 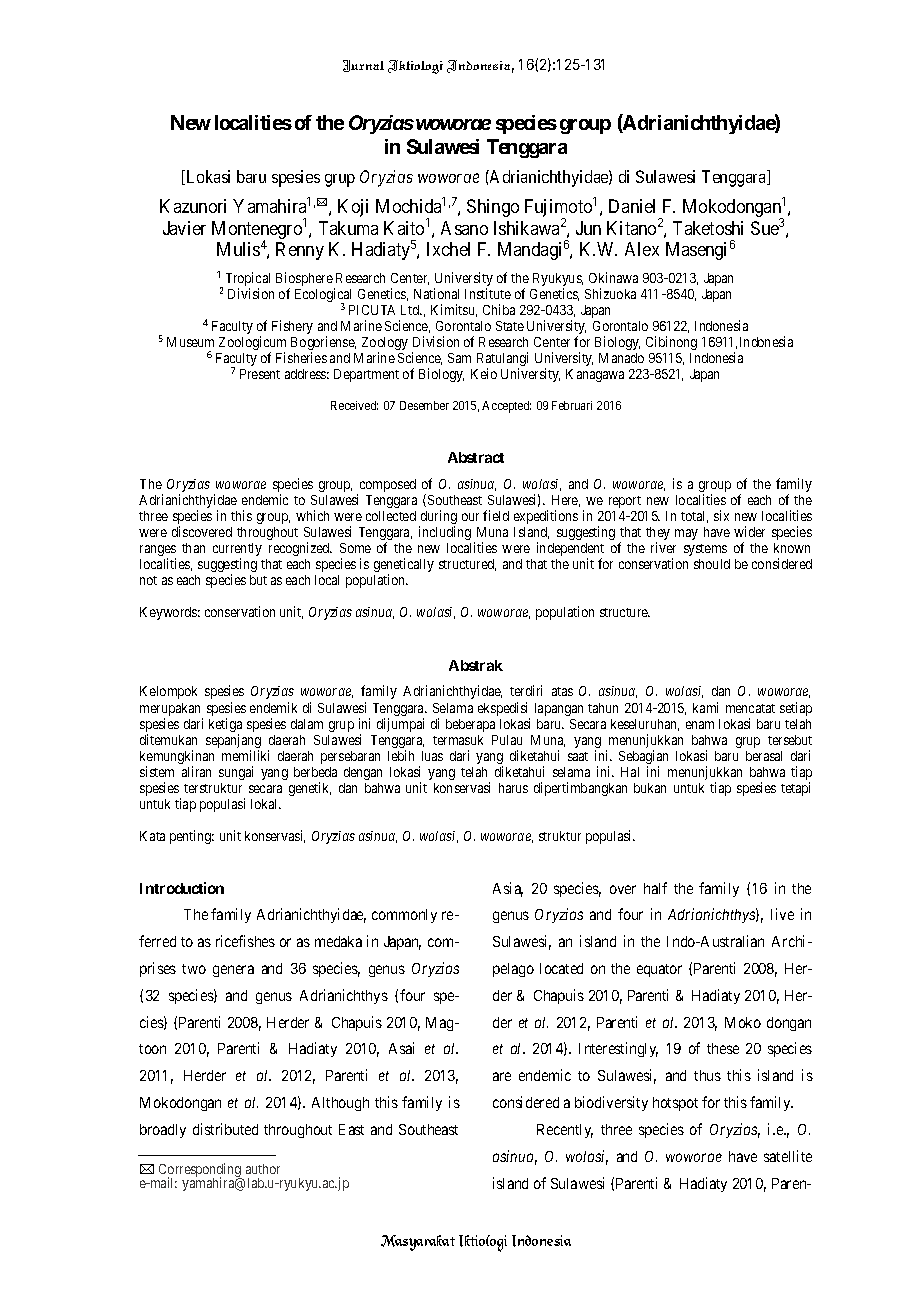 What do you see at coordinates (508, 889) in the screenshot?
I see `Asia` at bounding box center [508, 889].
